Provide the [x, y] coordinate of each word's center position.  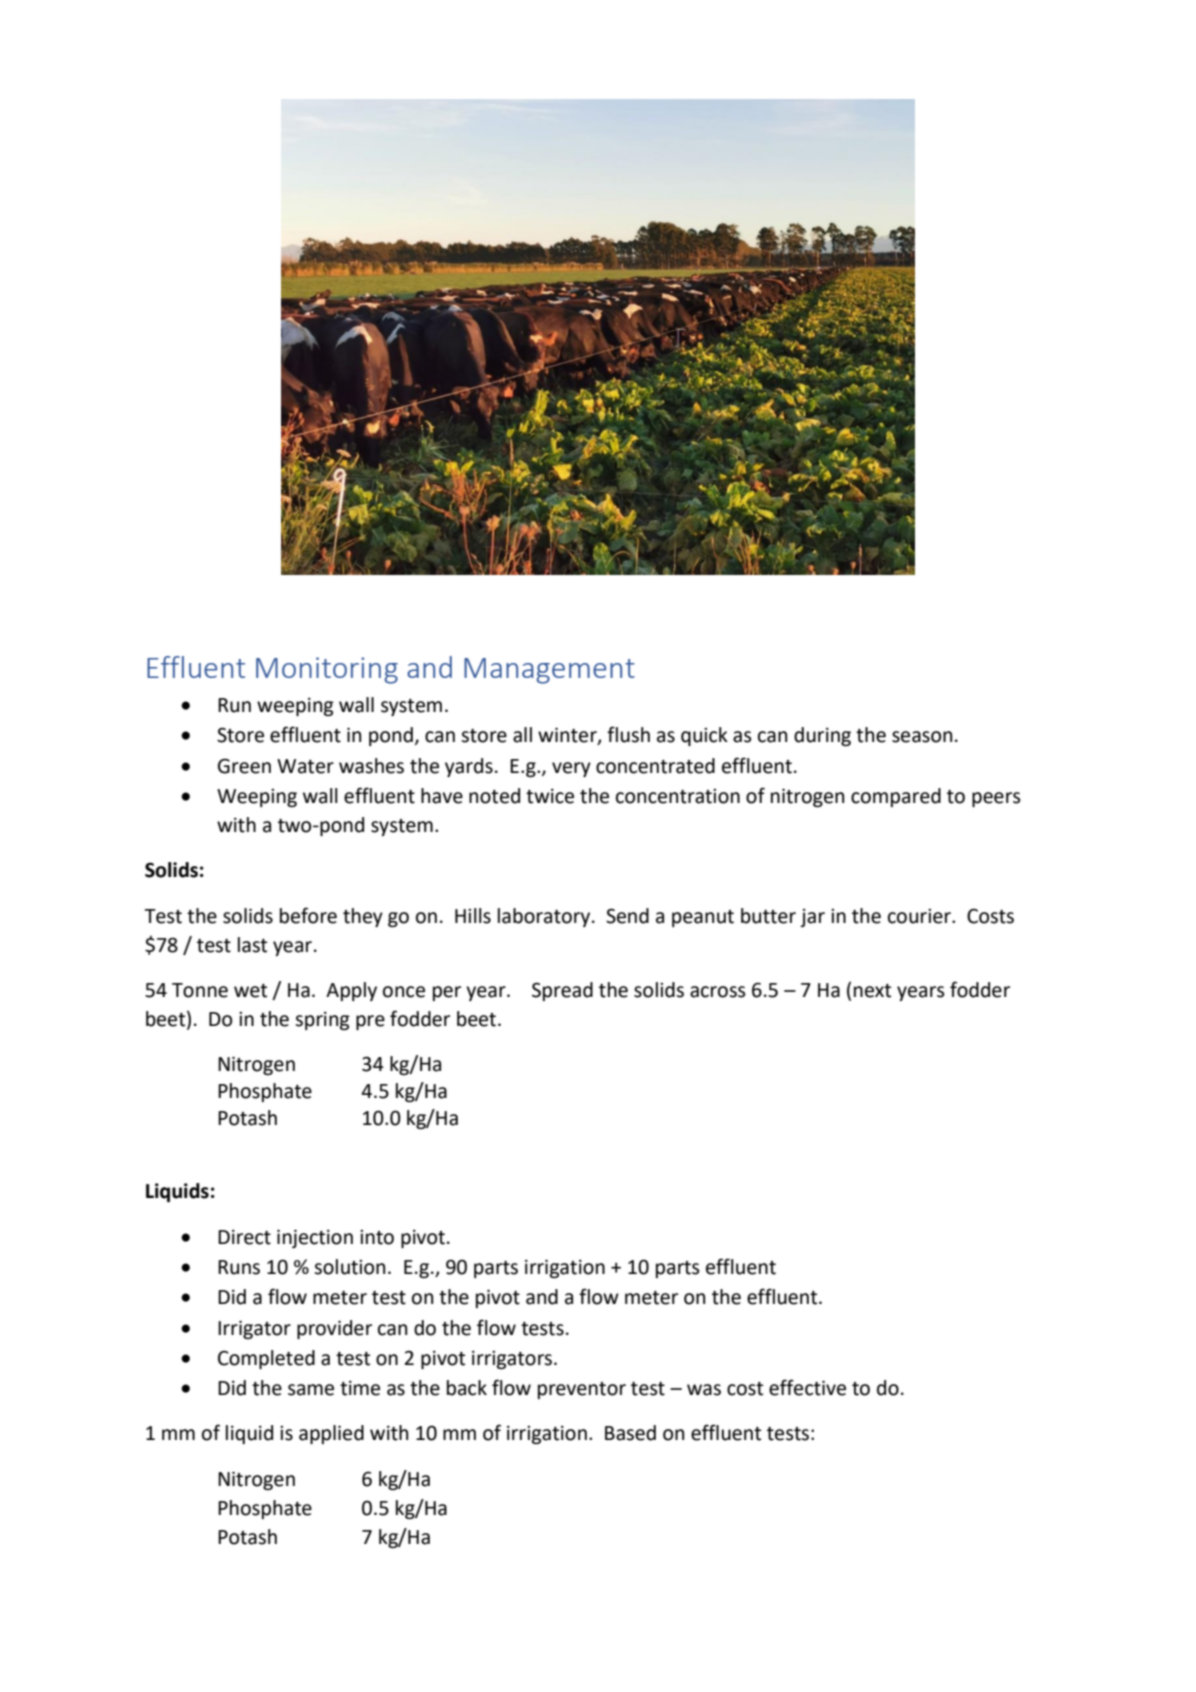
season [922, 737]
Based [630, 1433]
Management [549, 671]
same [311, 1390]
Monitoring [327, 670]
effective [807, 1387]
